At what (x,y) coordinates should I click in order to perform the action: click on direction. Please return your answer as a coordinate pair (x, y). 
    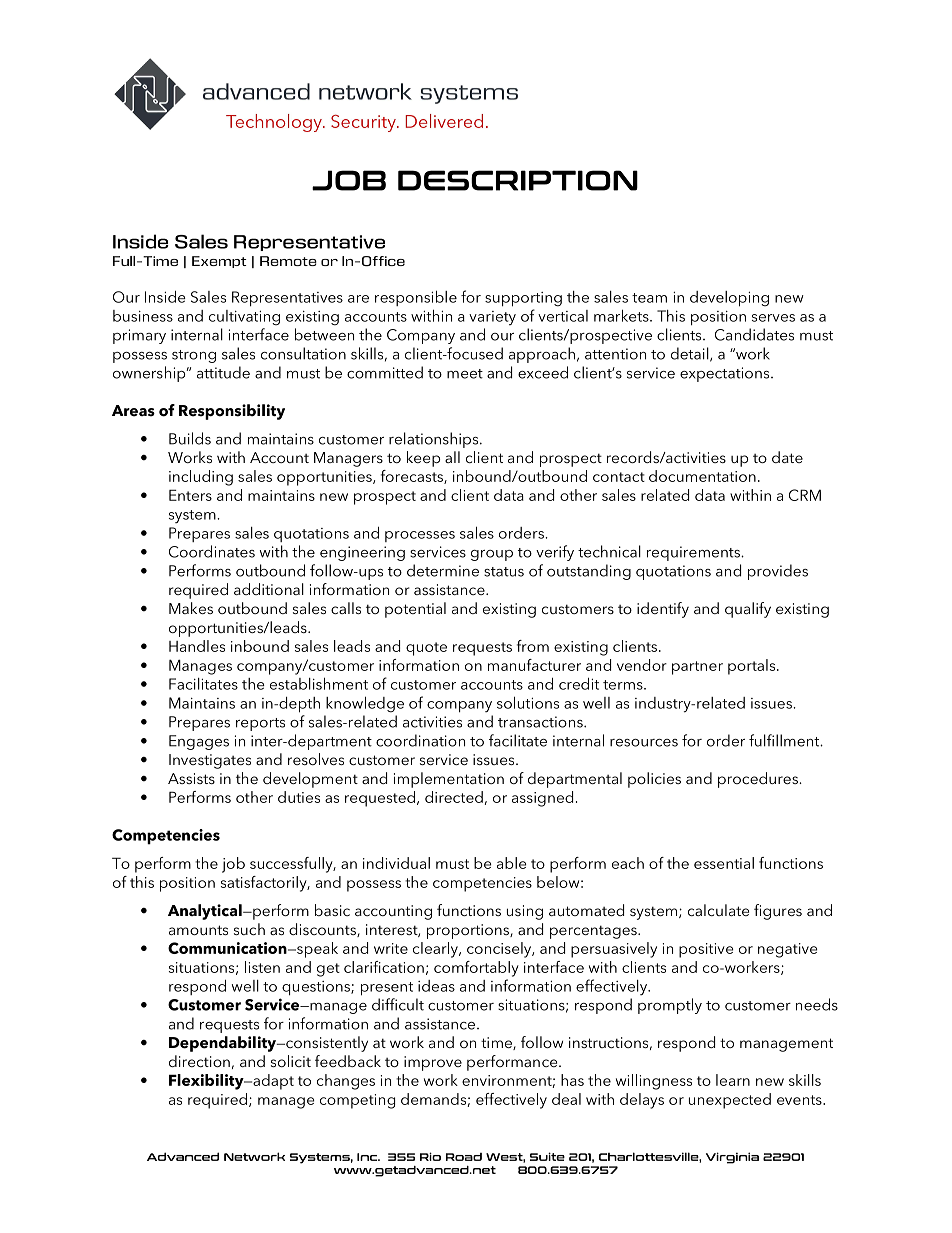
    Looking at the image, I should click on (199, 1061).
